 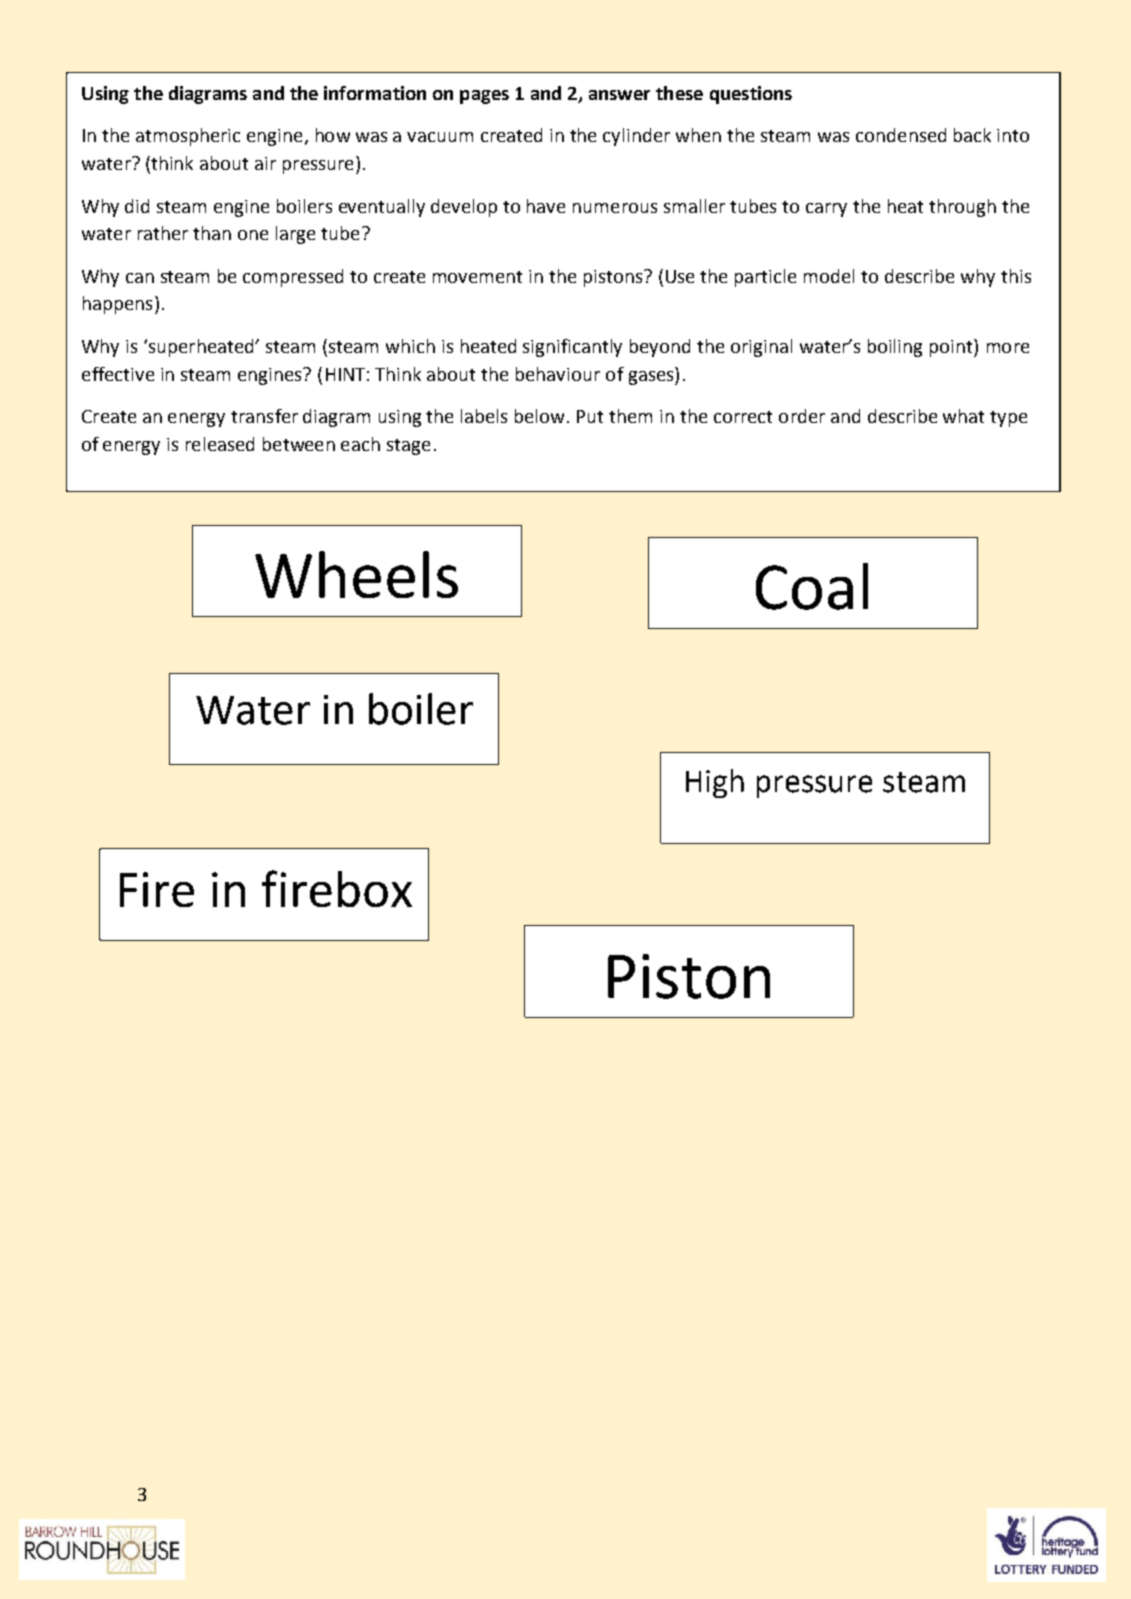 I want to click on answer, so click(x=619, y=95).
